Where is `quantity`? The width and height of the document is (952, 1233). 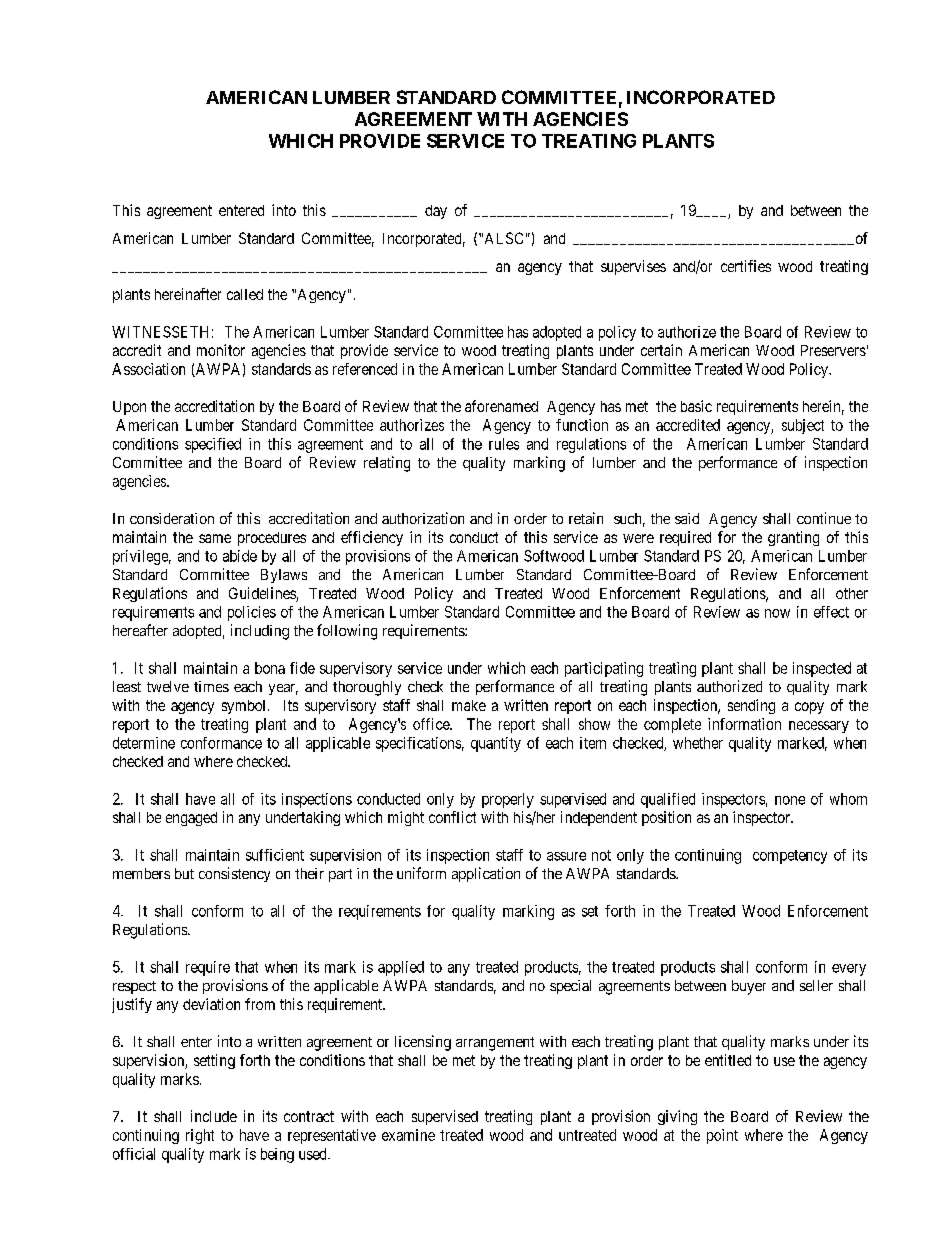
quantity is located at coordinates (496, 744).
